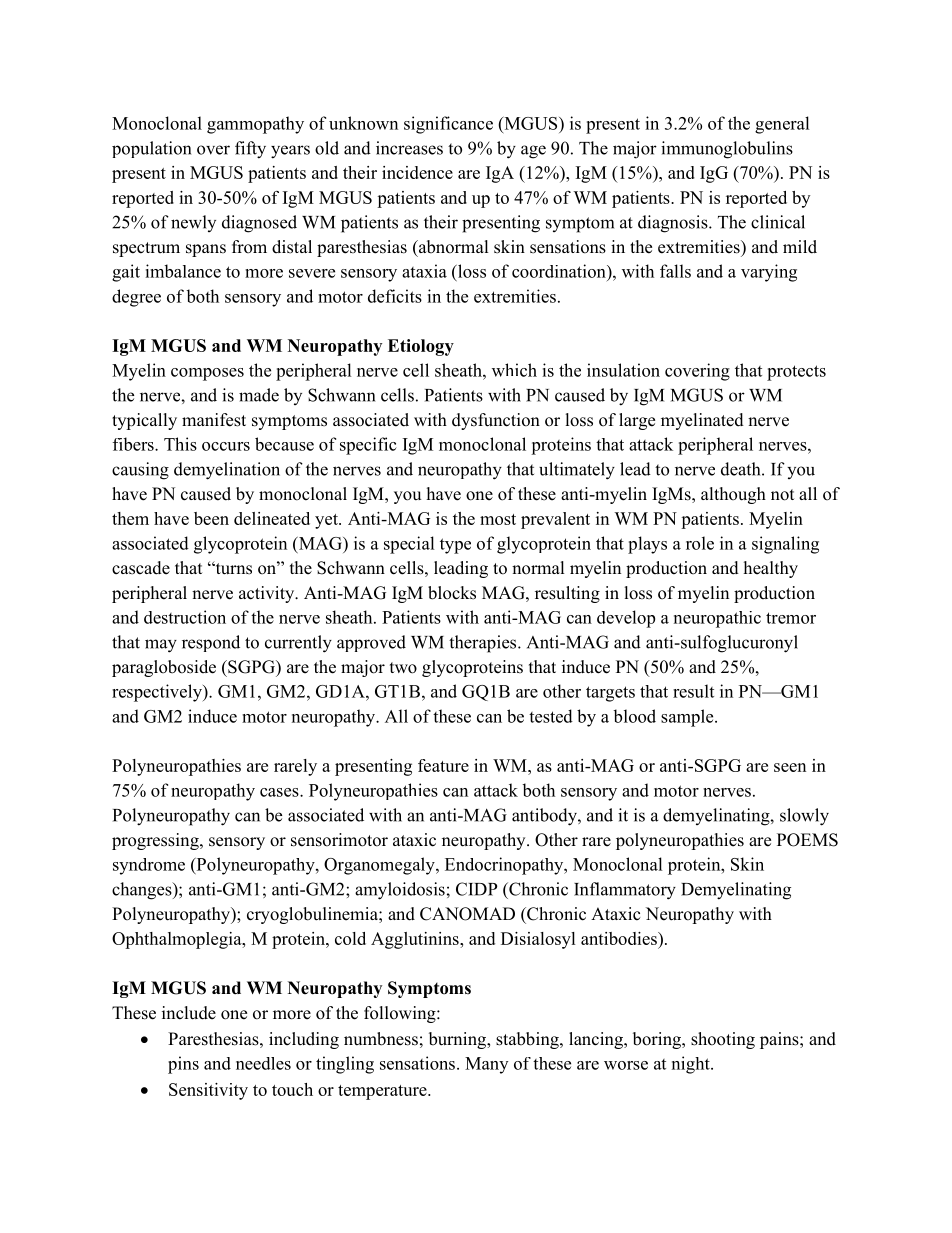 This page has width=952, height=1233. Describe the element at coordinates (250, 150) in the page. I see `fifty` at that location.
